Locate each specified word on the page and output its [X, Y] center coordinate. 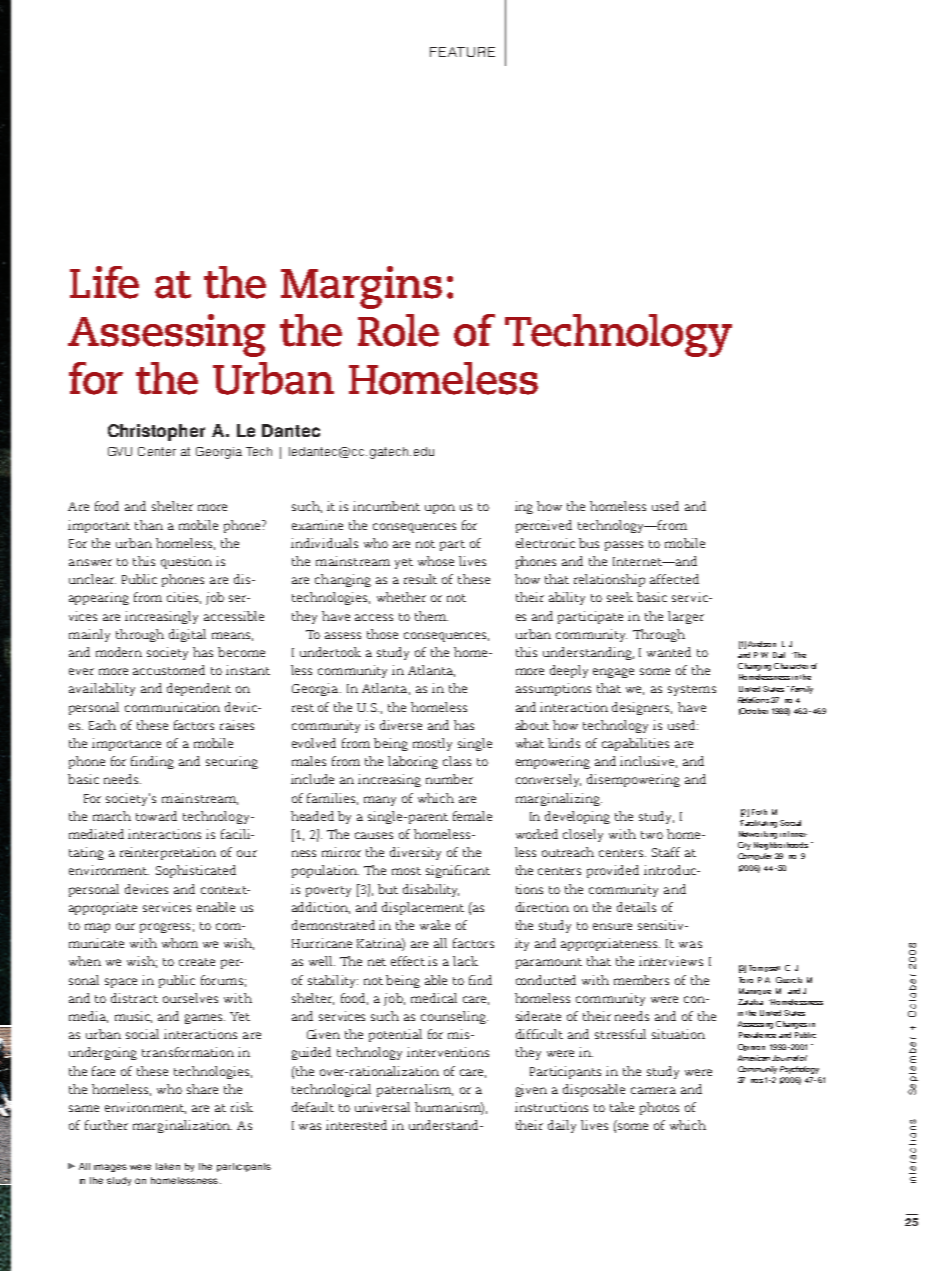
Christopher [156, 432]
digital [187, 635]
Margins [361, 287]
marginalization [182, 1126]
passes [624, 546]
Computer [755, 856]
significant [458, 871]
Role [398, 330]
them [431, 616]
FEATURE [462, 52]
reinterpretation [168, 853]
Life [104, 282]
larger [686, 617]
